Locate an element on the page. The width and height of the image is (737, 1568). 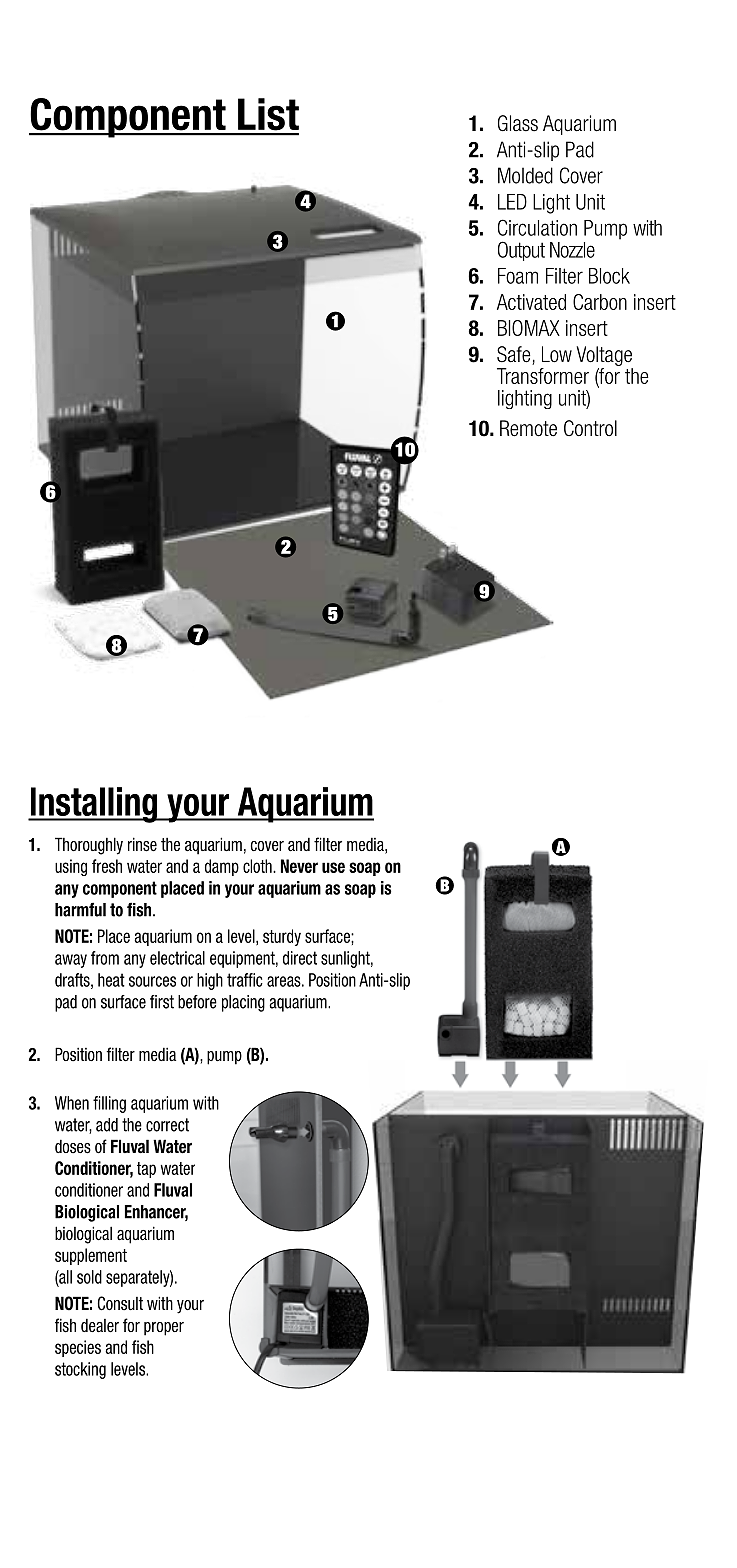
Never is located at coordinates (299, 866).
